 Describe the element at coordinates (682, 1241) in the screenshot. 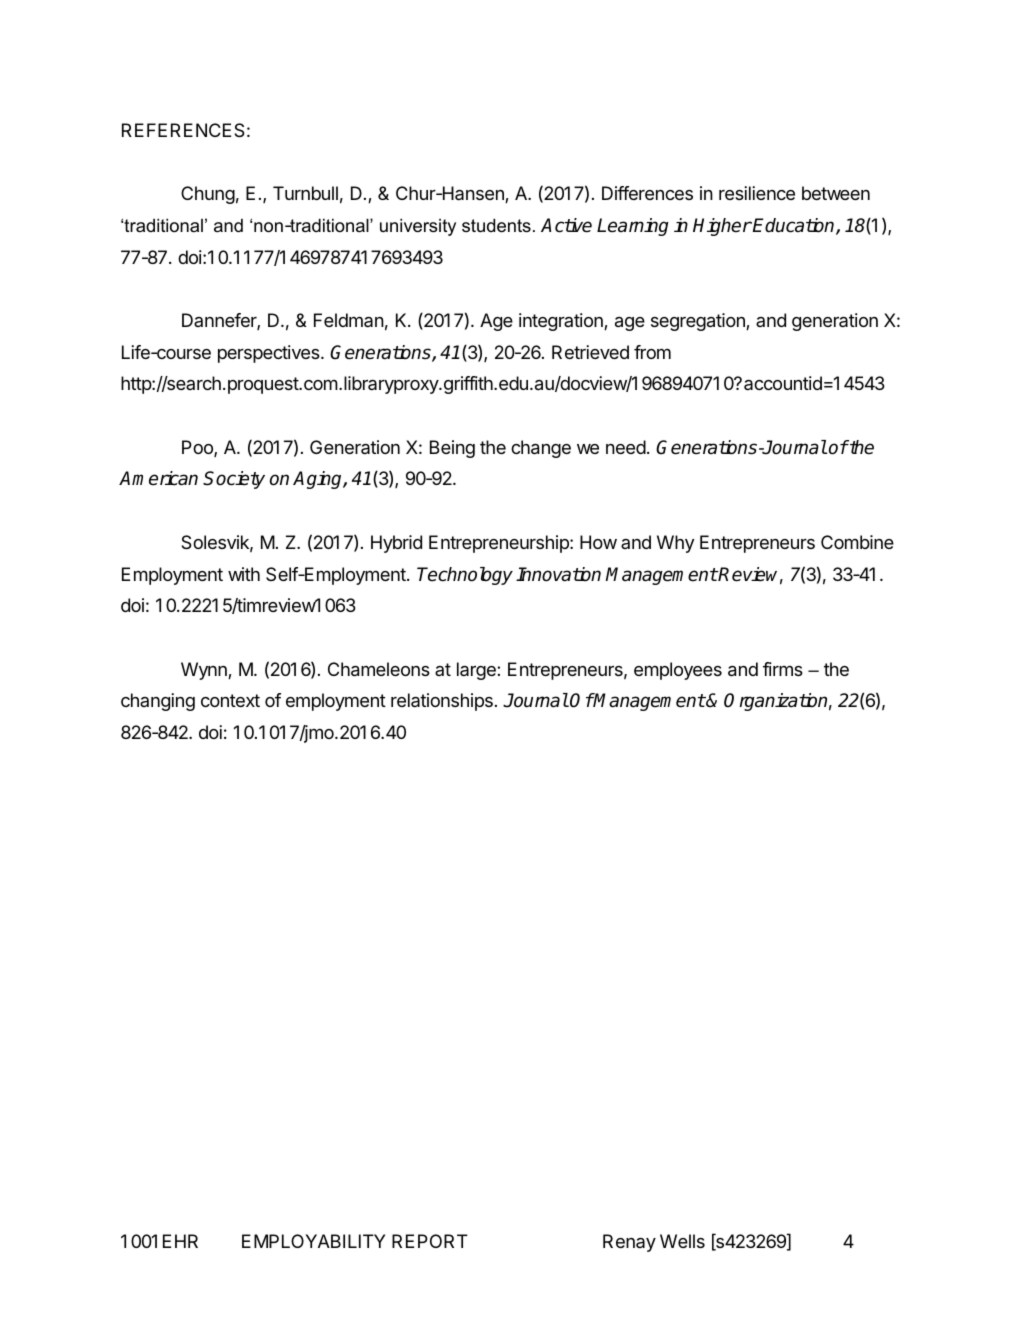

I see `Wells` at that location.
